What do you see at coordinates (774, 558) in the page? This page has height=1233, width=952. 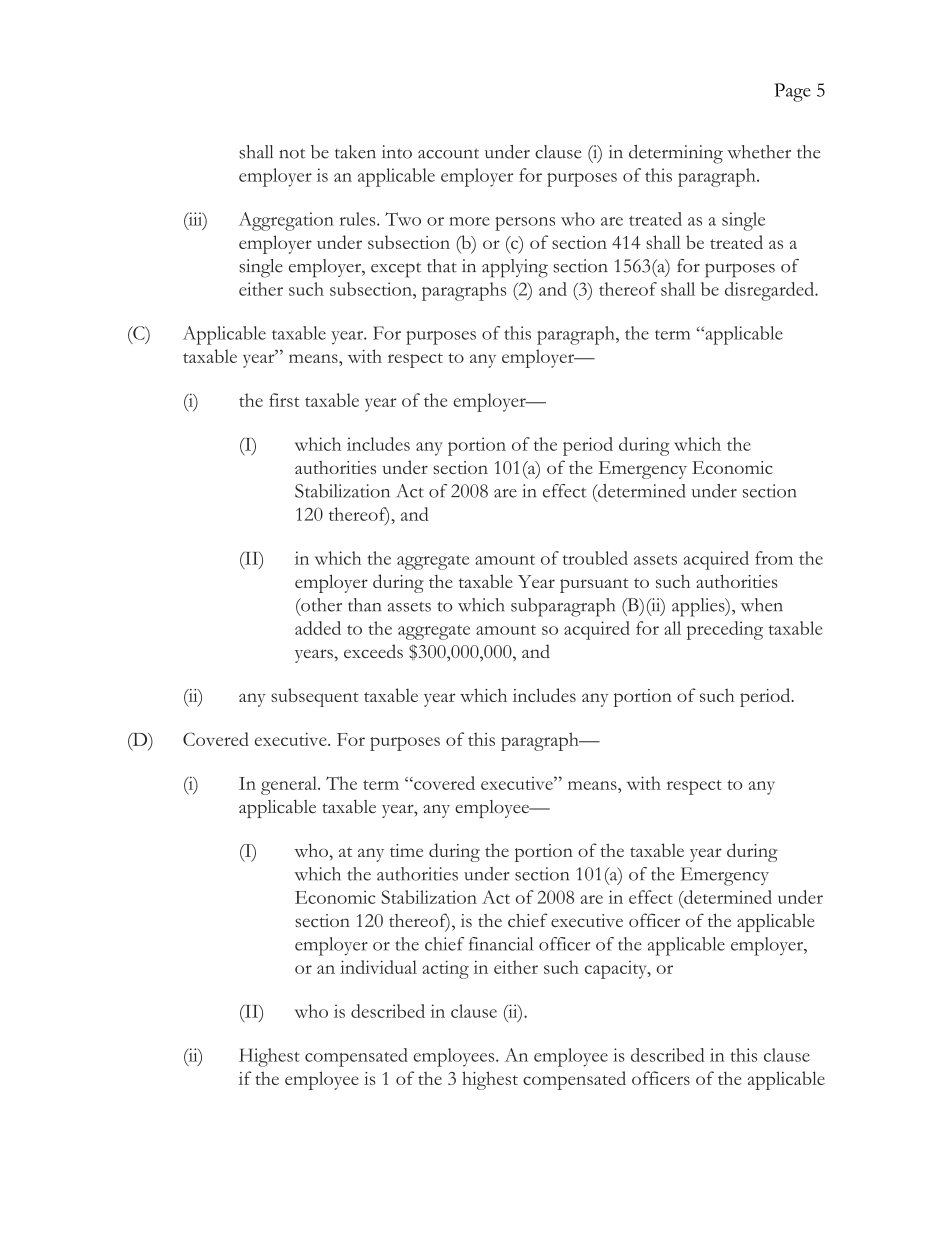 I see `from` at bounding box center [774, 558].
